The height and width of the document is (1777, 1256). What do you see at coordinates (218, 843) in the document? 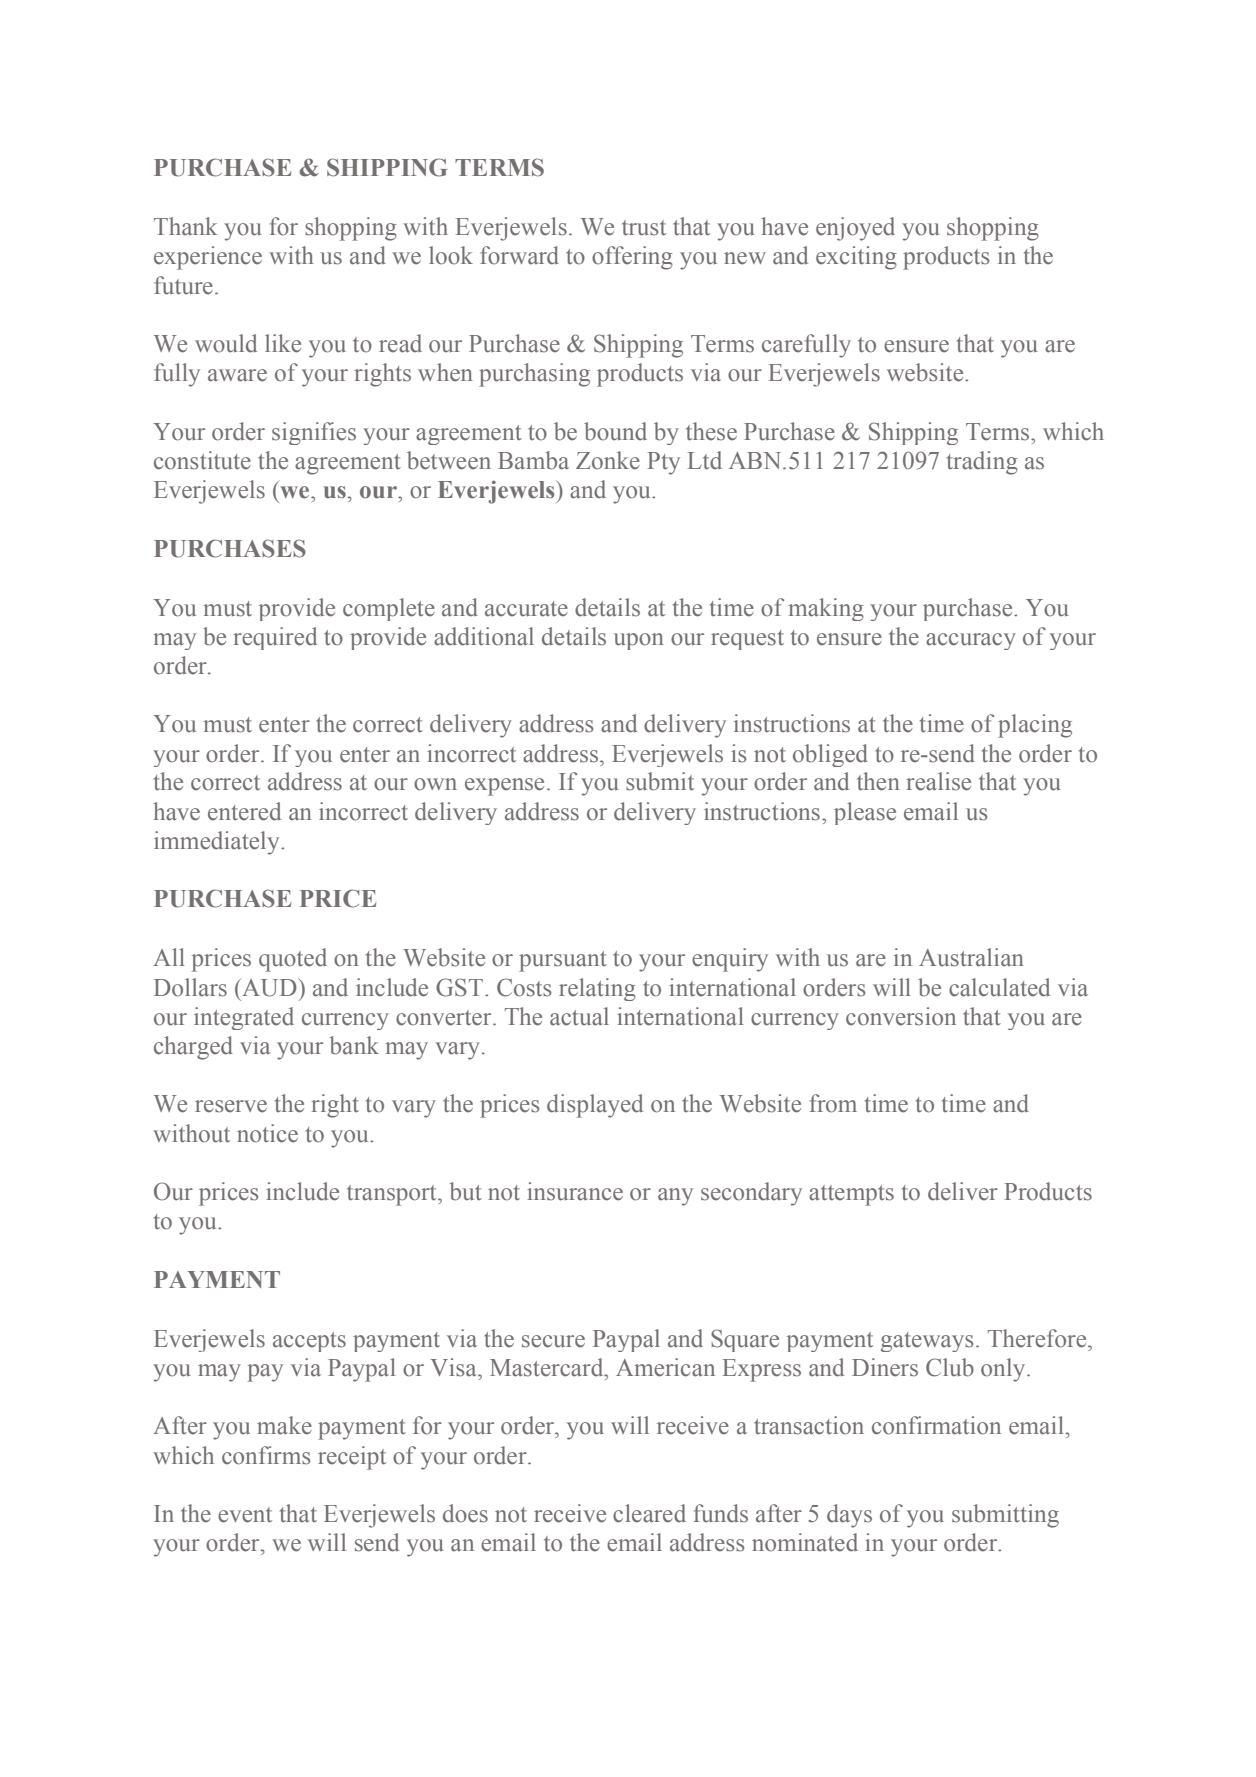
I see `immediately` at bounding box center [218, 843].
